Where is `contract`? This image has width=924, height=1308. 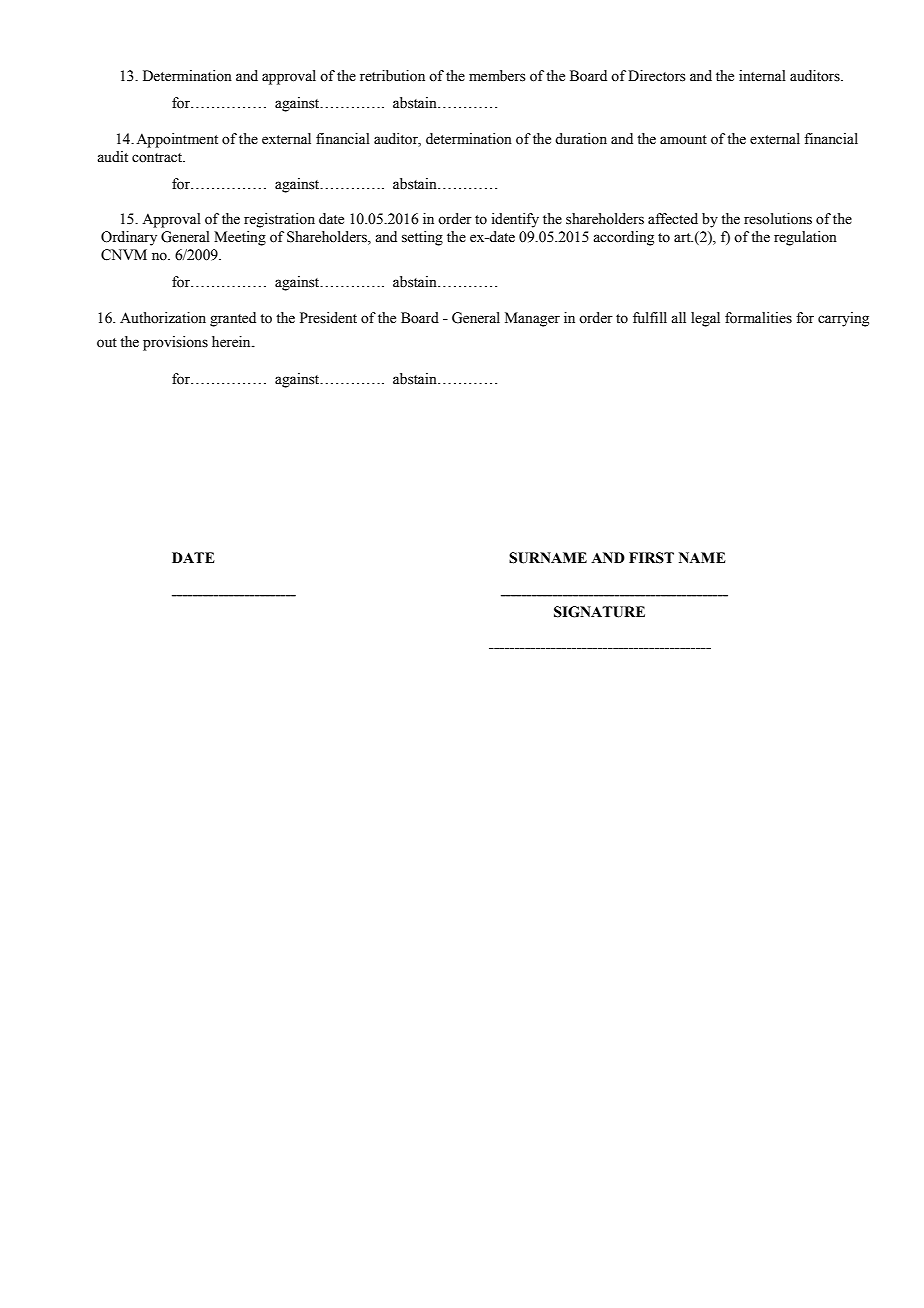
contract is located at coordinates (158, 158).
